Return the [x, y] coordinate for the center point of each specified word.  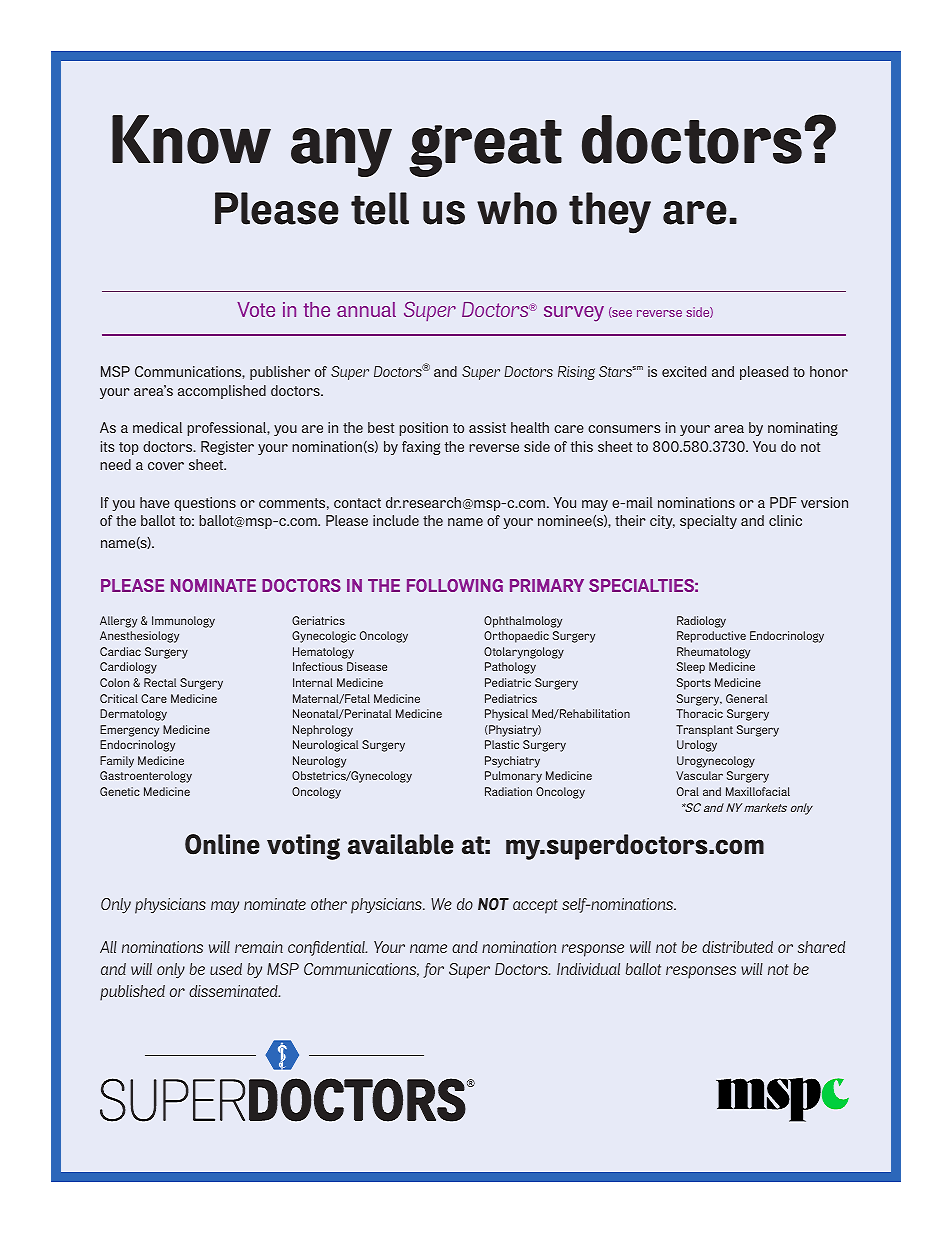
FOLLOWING [455, 585]
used [226, 969]
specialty [708, 522]
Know [191, 139]
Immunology [183, 622]
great [485, 148]
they [610, 213]
